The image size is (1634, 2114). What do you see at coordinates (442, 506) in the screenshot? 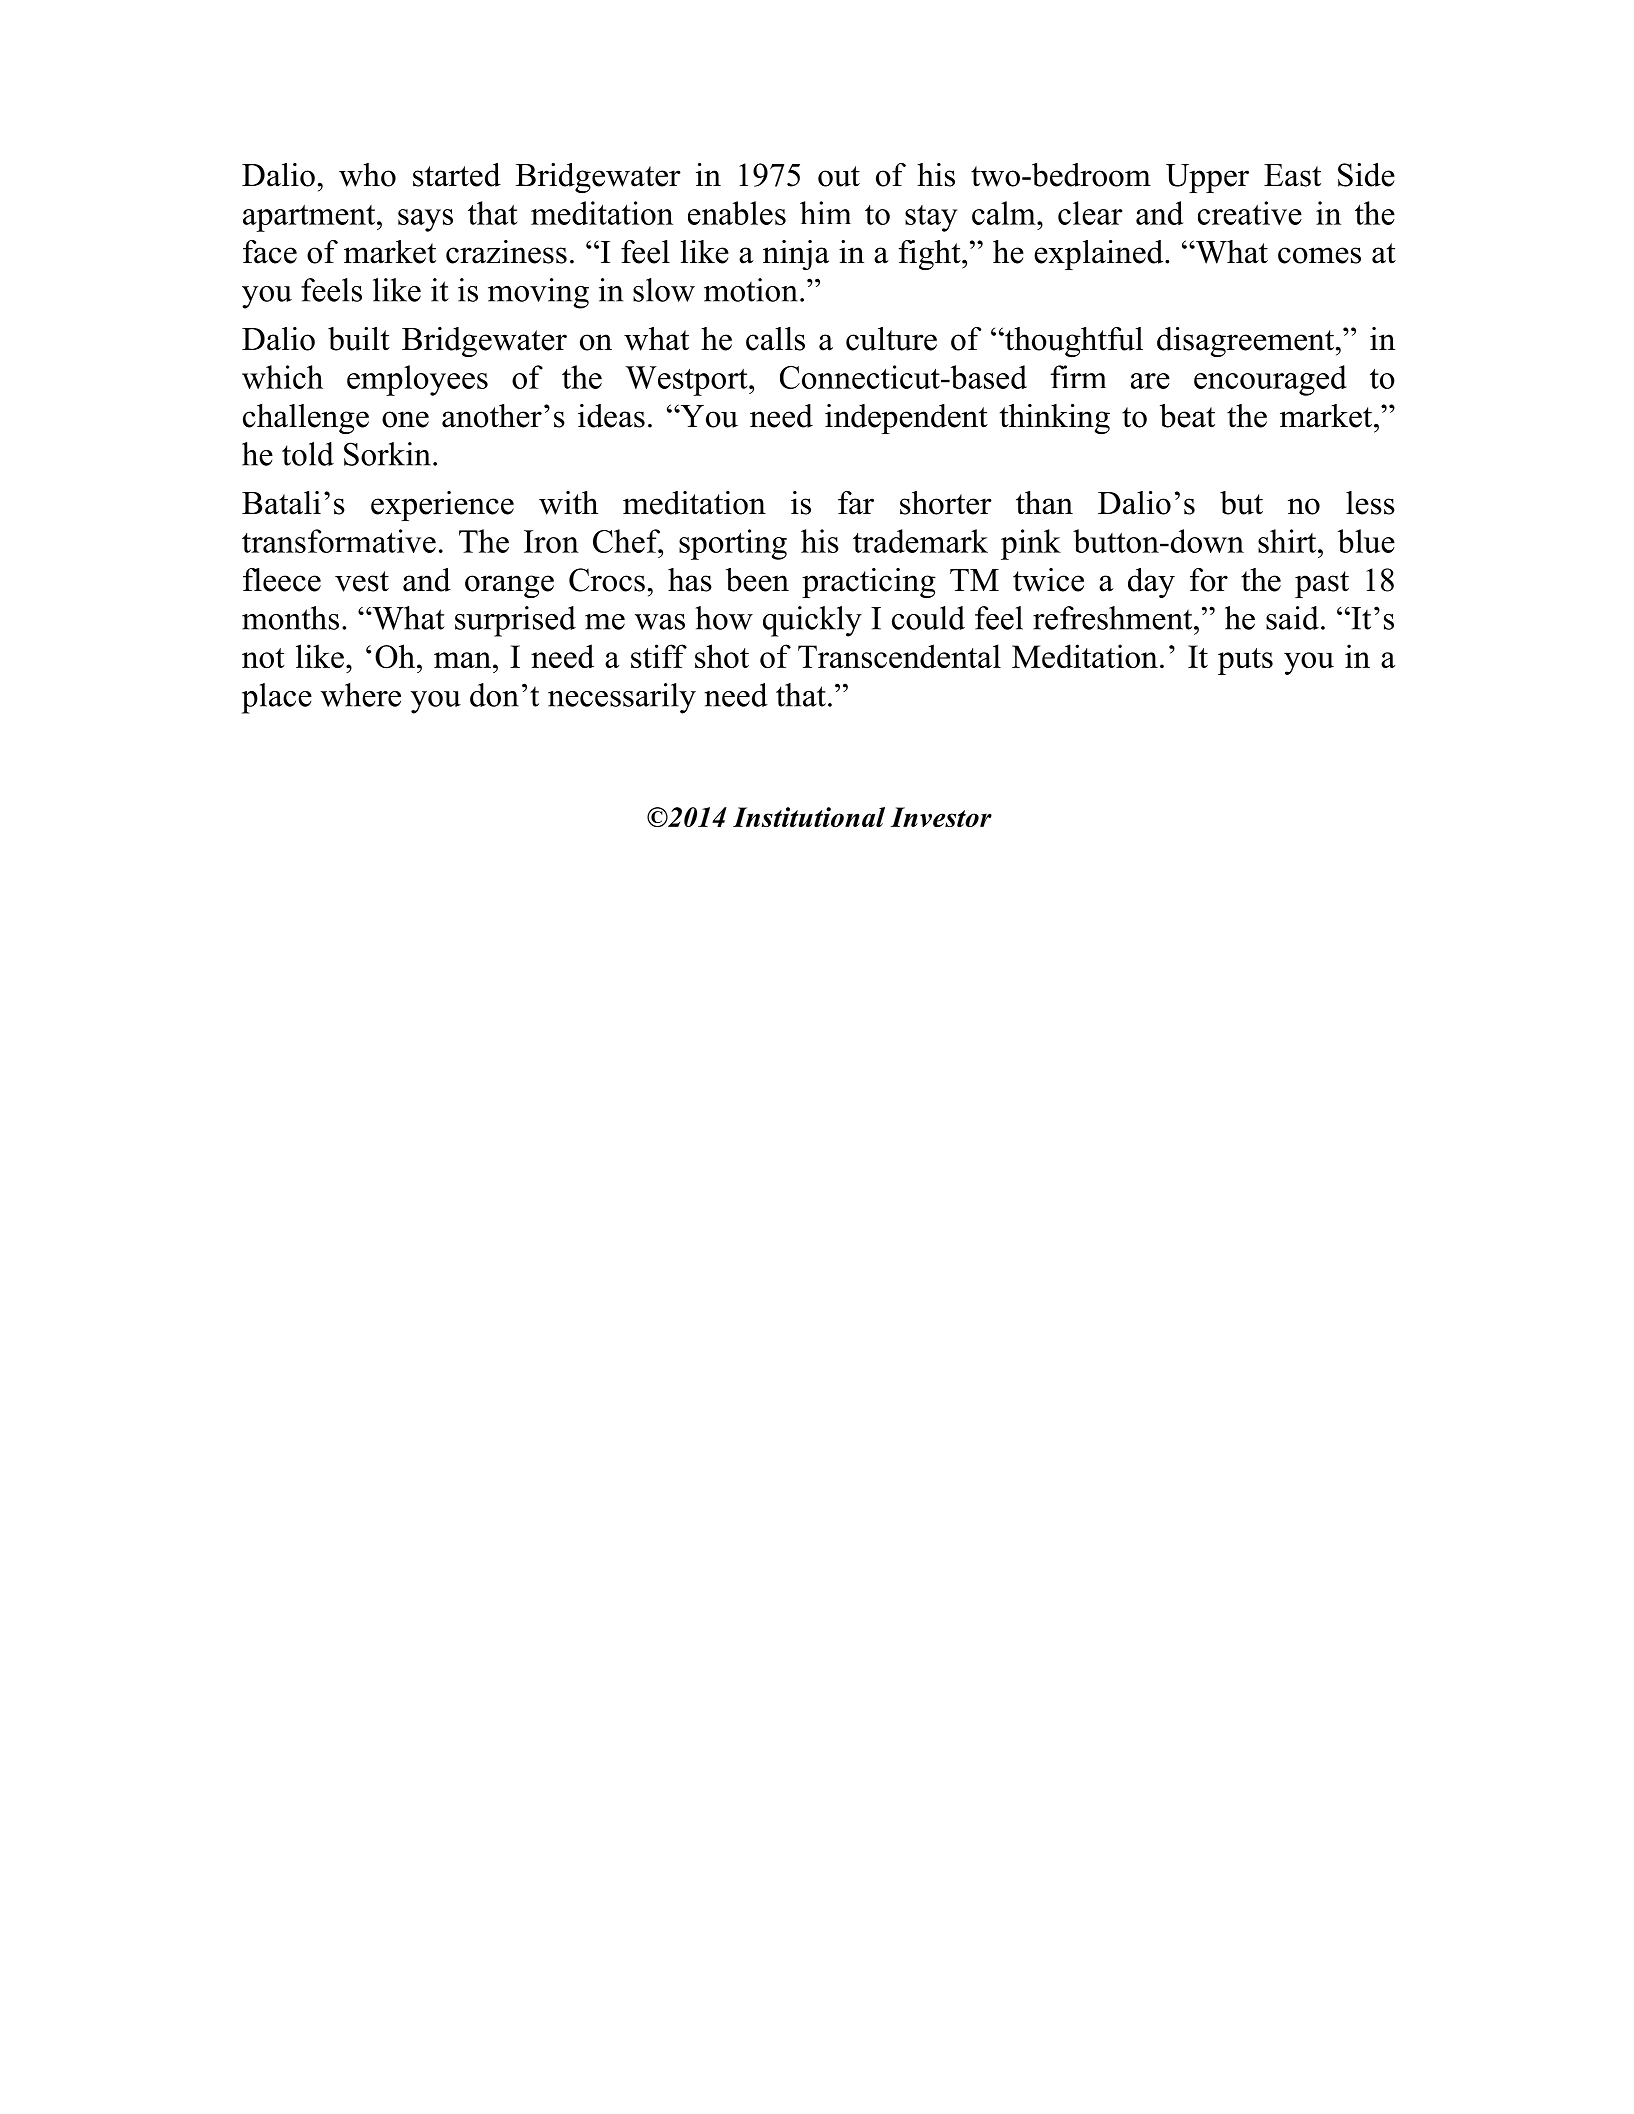
I see `experience` at bounding box center [442, 506].
